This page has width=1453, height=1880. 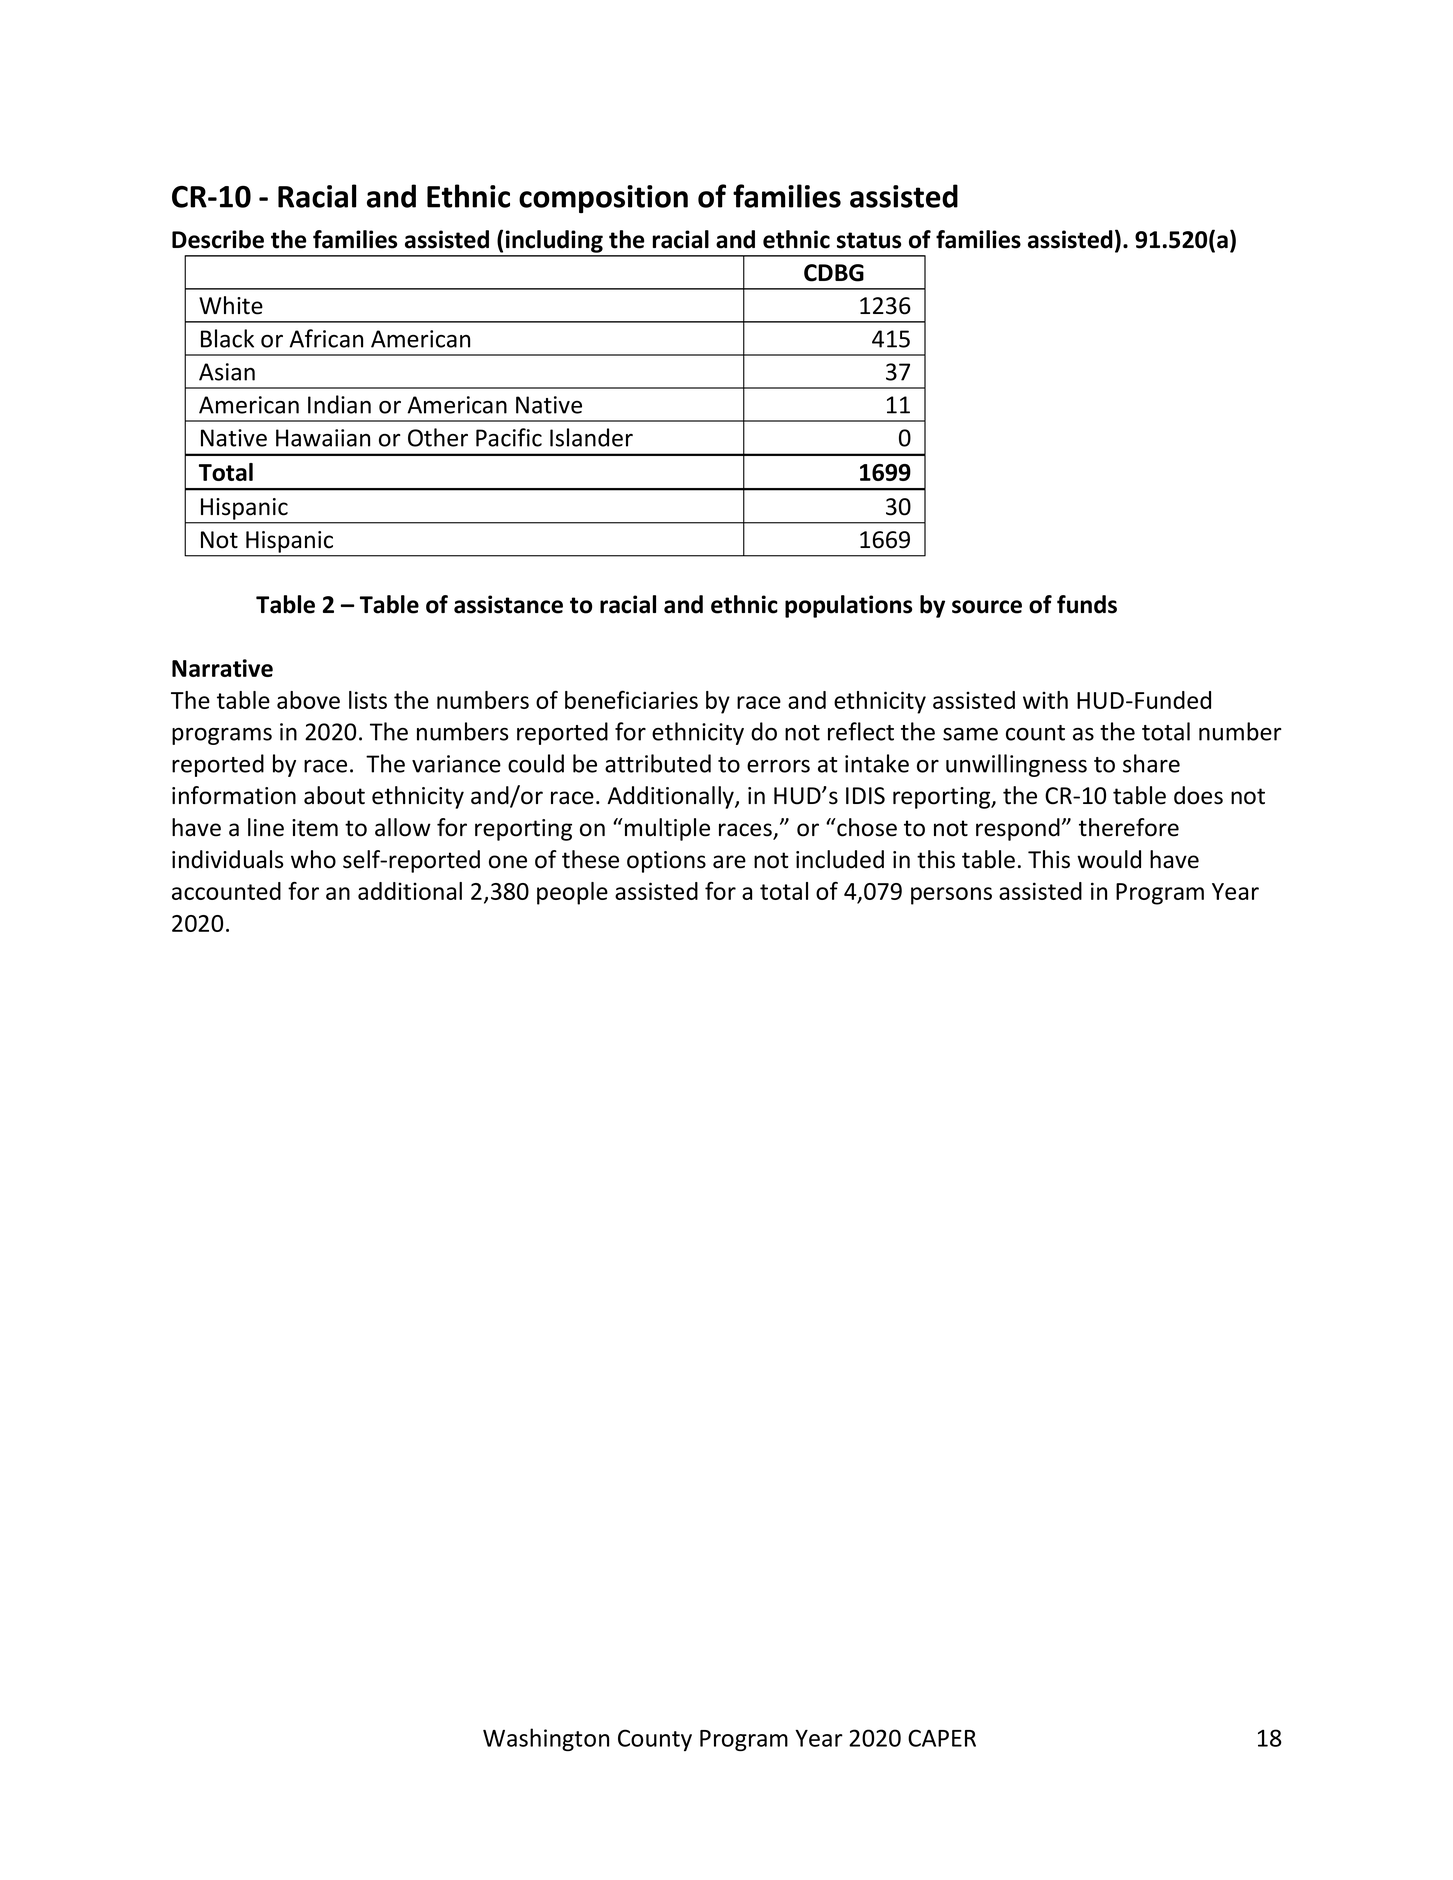 I want to click on status, so click(x=869, y=240).
